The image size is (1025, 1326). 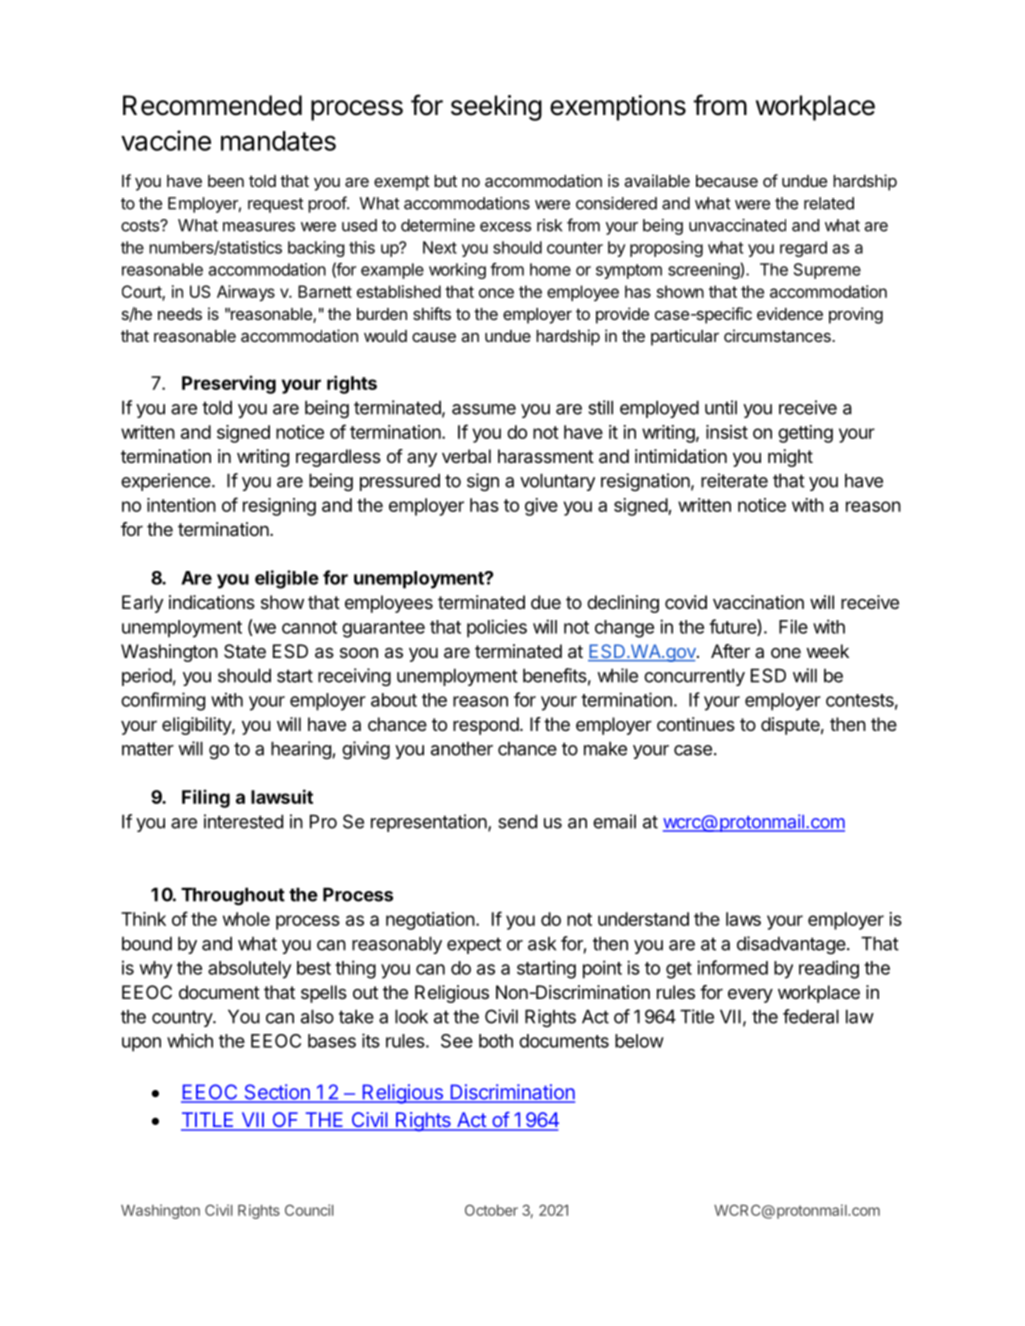 What do you see at coordinates (309, 1210) in the screenshot?
I see `Council` at bounding box center [309, 1210].
